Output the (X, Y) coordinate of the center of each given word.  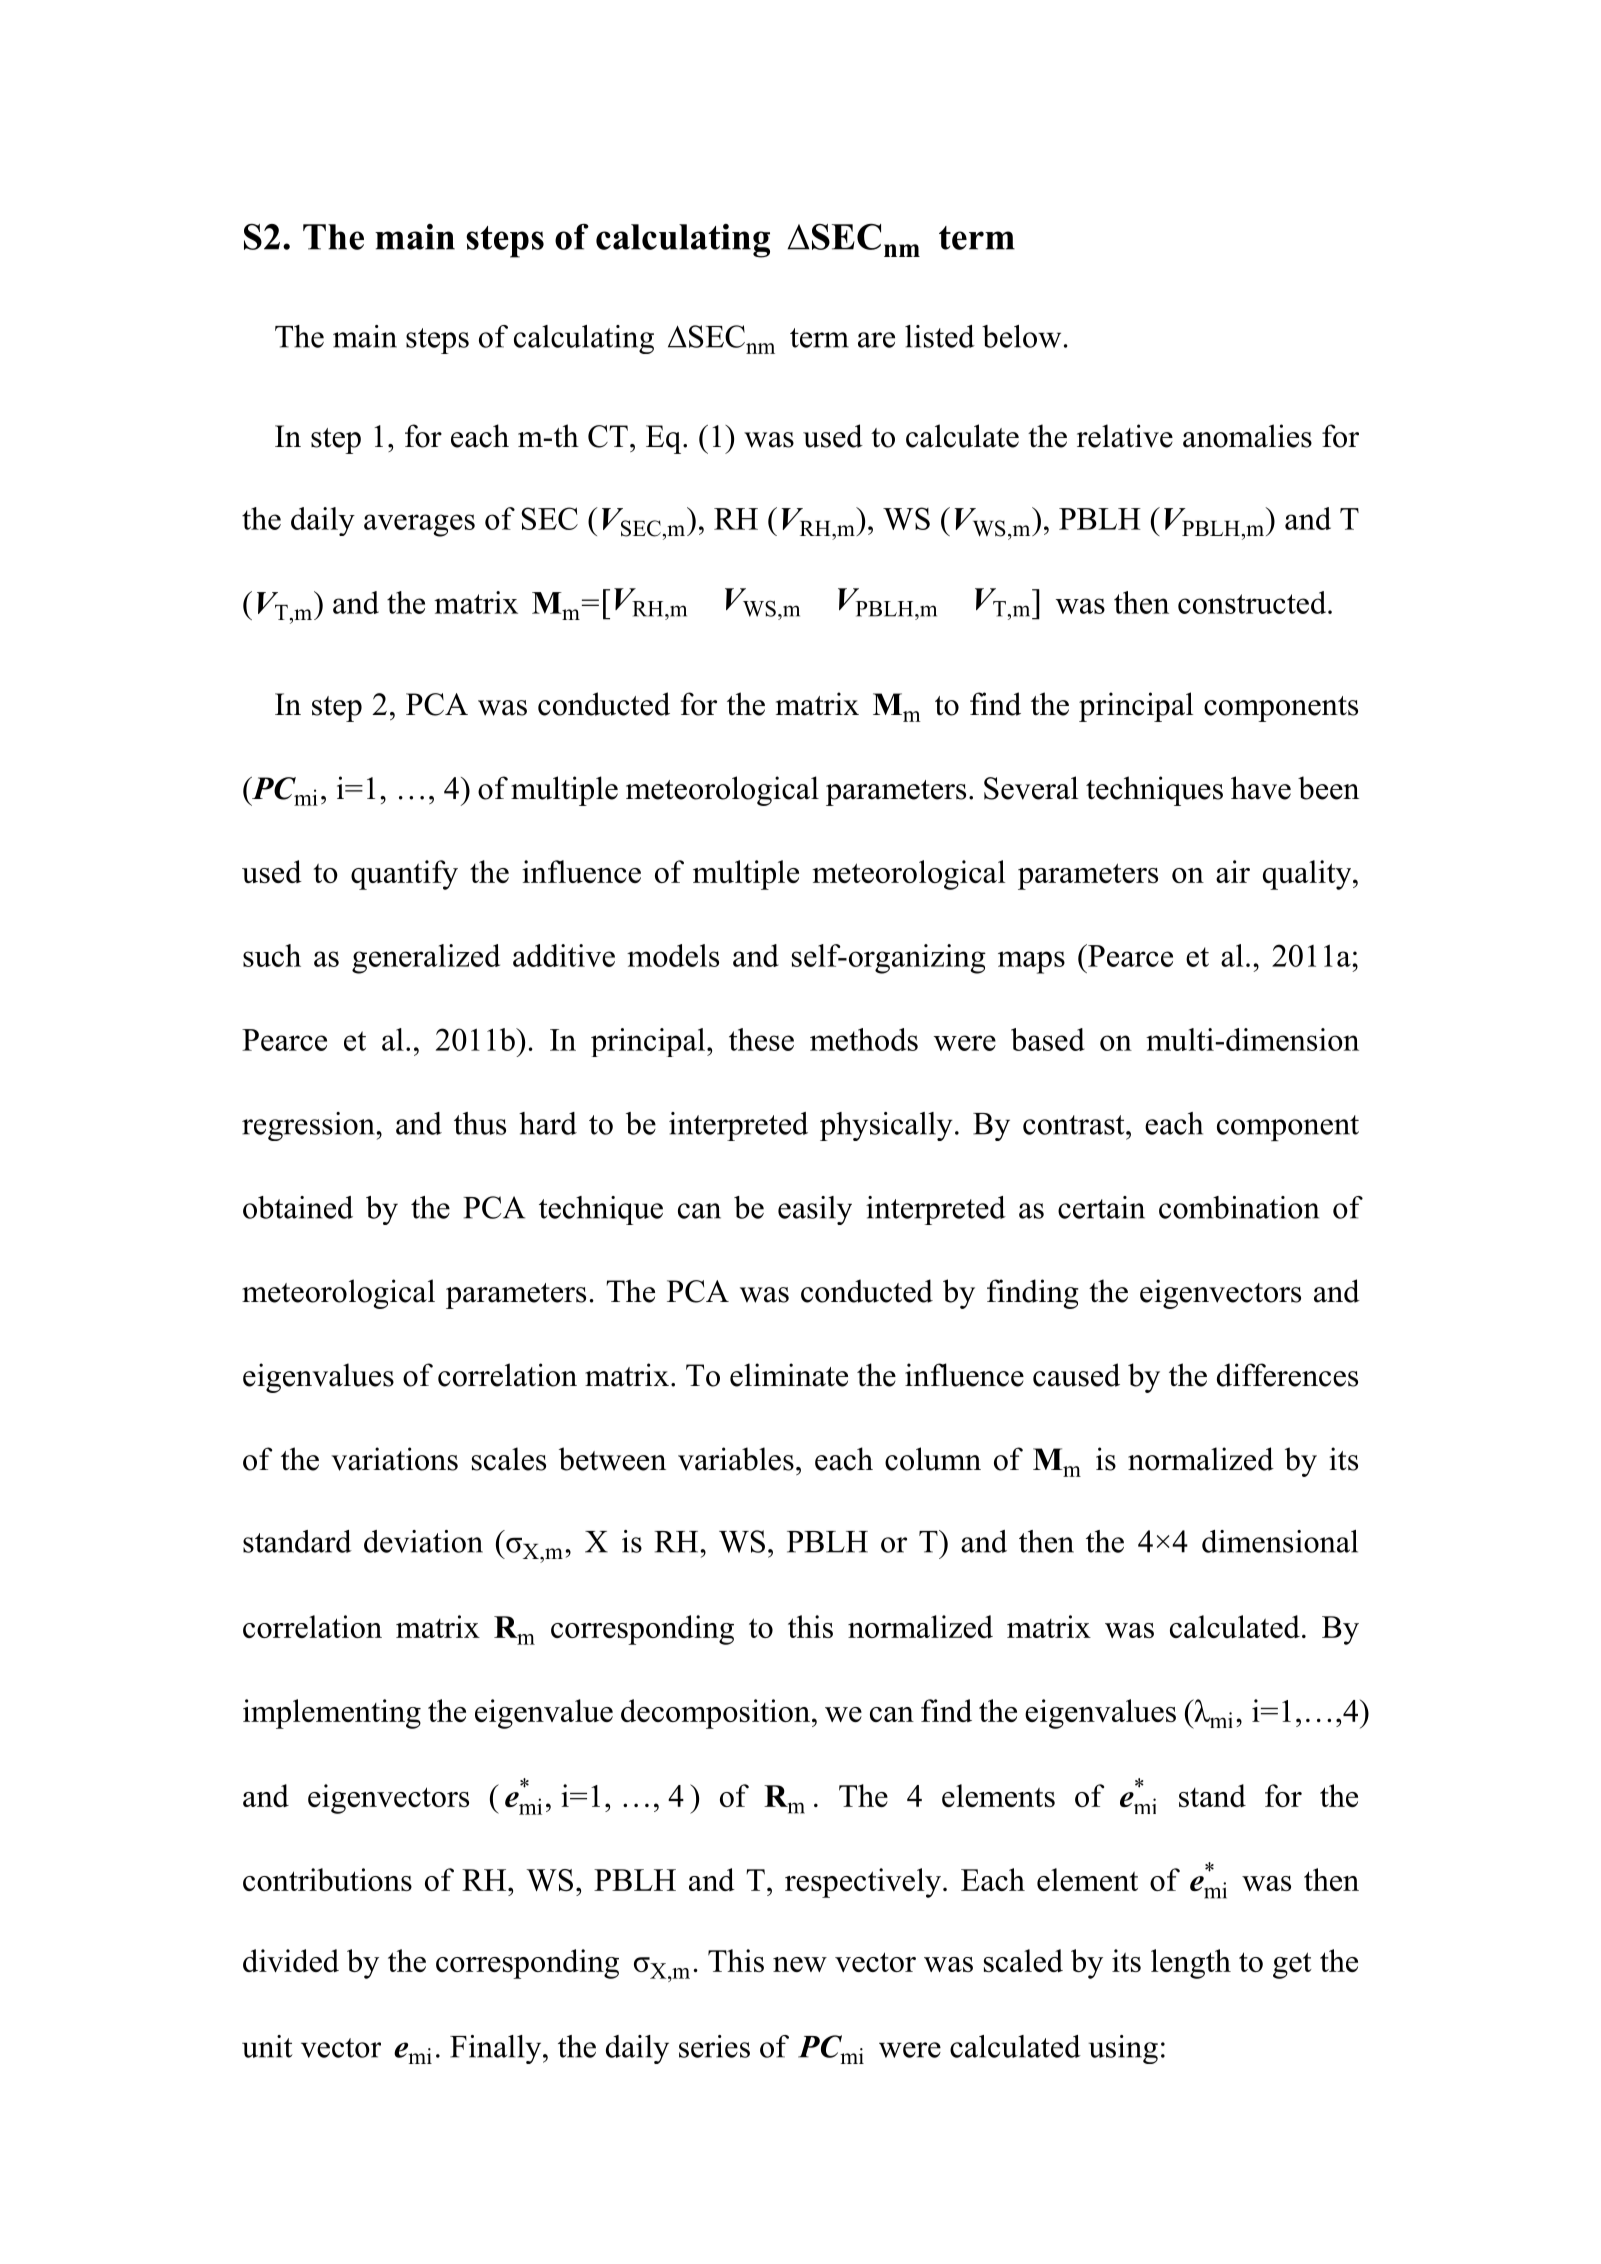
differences (1287, 1375)
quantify (404, 875)
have (1261, 788)
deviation (423, 1541)
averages (419, 525)
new (800, 1964)
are (876, 340)
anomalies (1247, 436)
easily (815, 1210)
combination (1239, 1207)
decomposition (715, 1714)
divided (291, 1960)
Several (1031, 788)
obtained (298, 1207)
